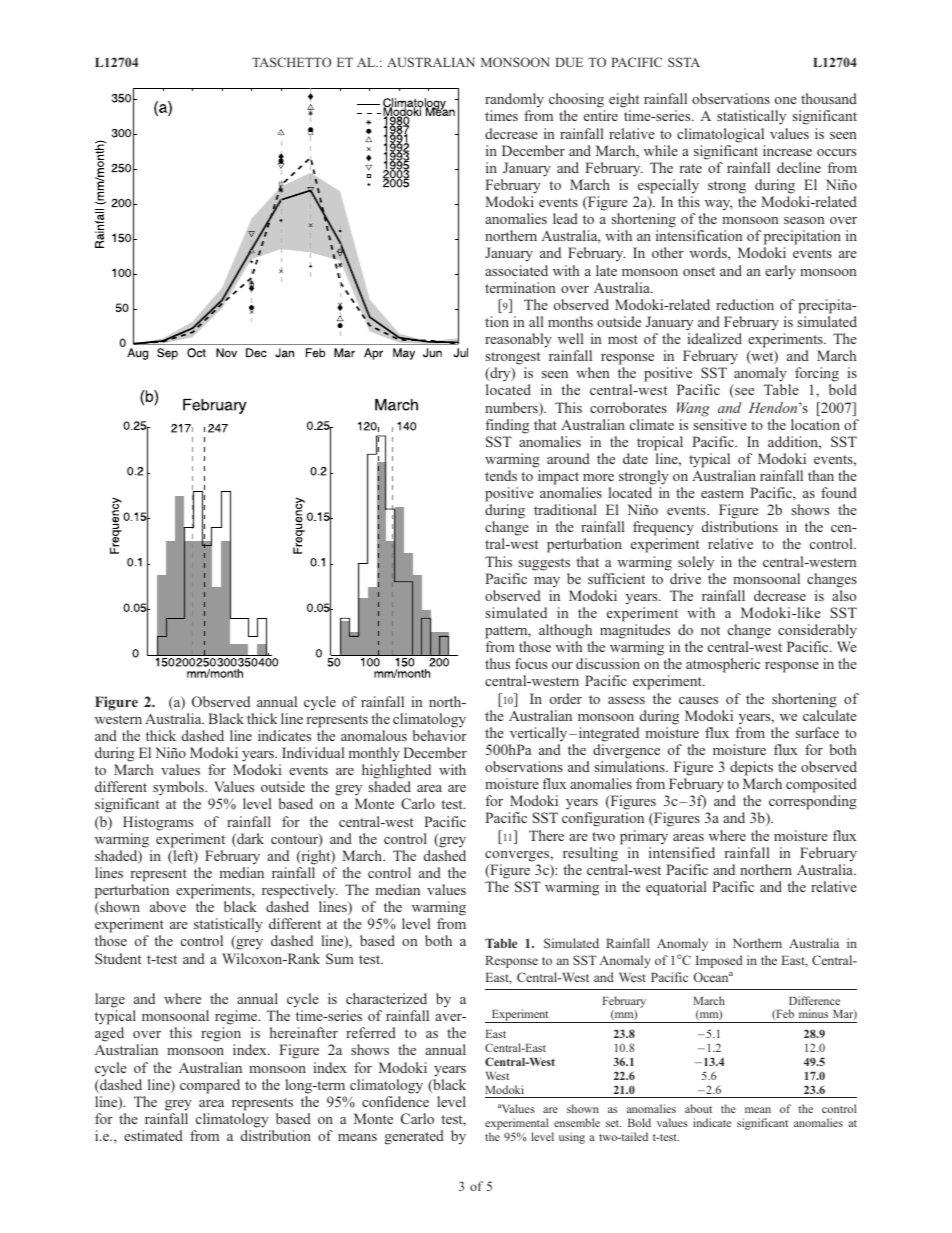 Image resolution: width=952 pixels, height=1233 pixels. I want to click on causes, so click(698, 700).
